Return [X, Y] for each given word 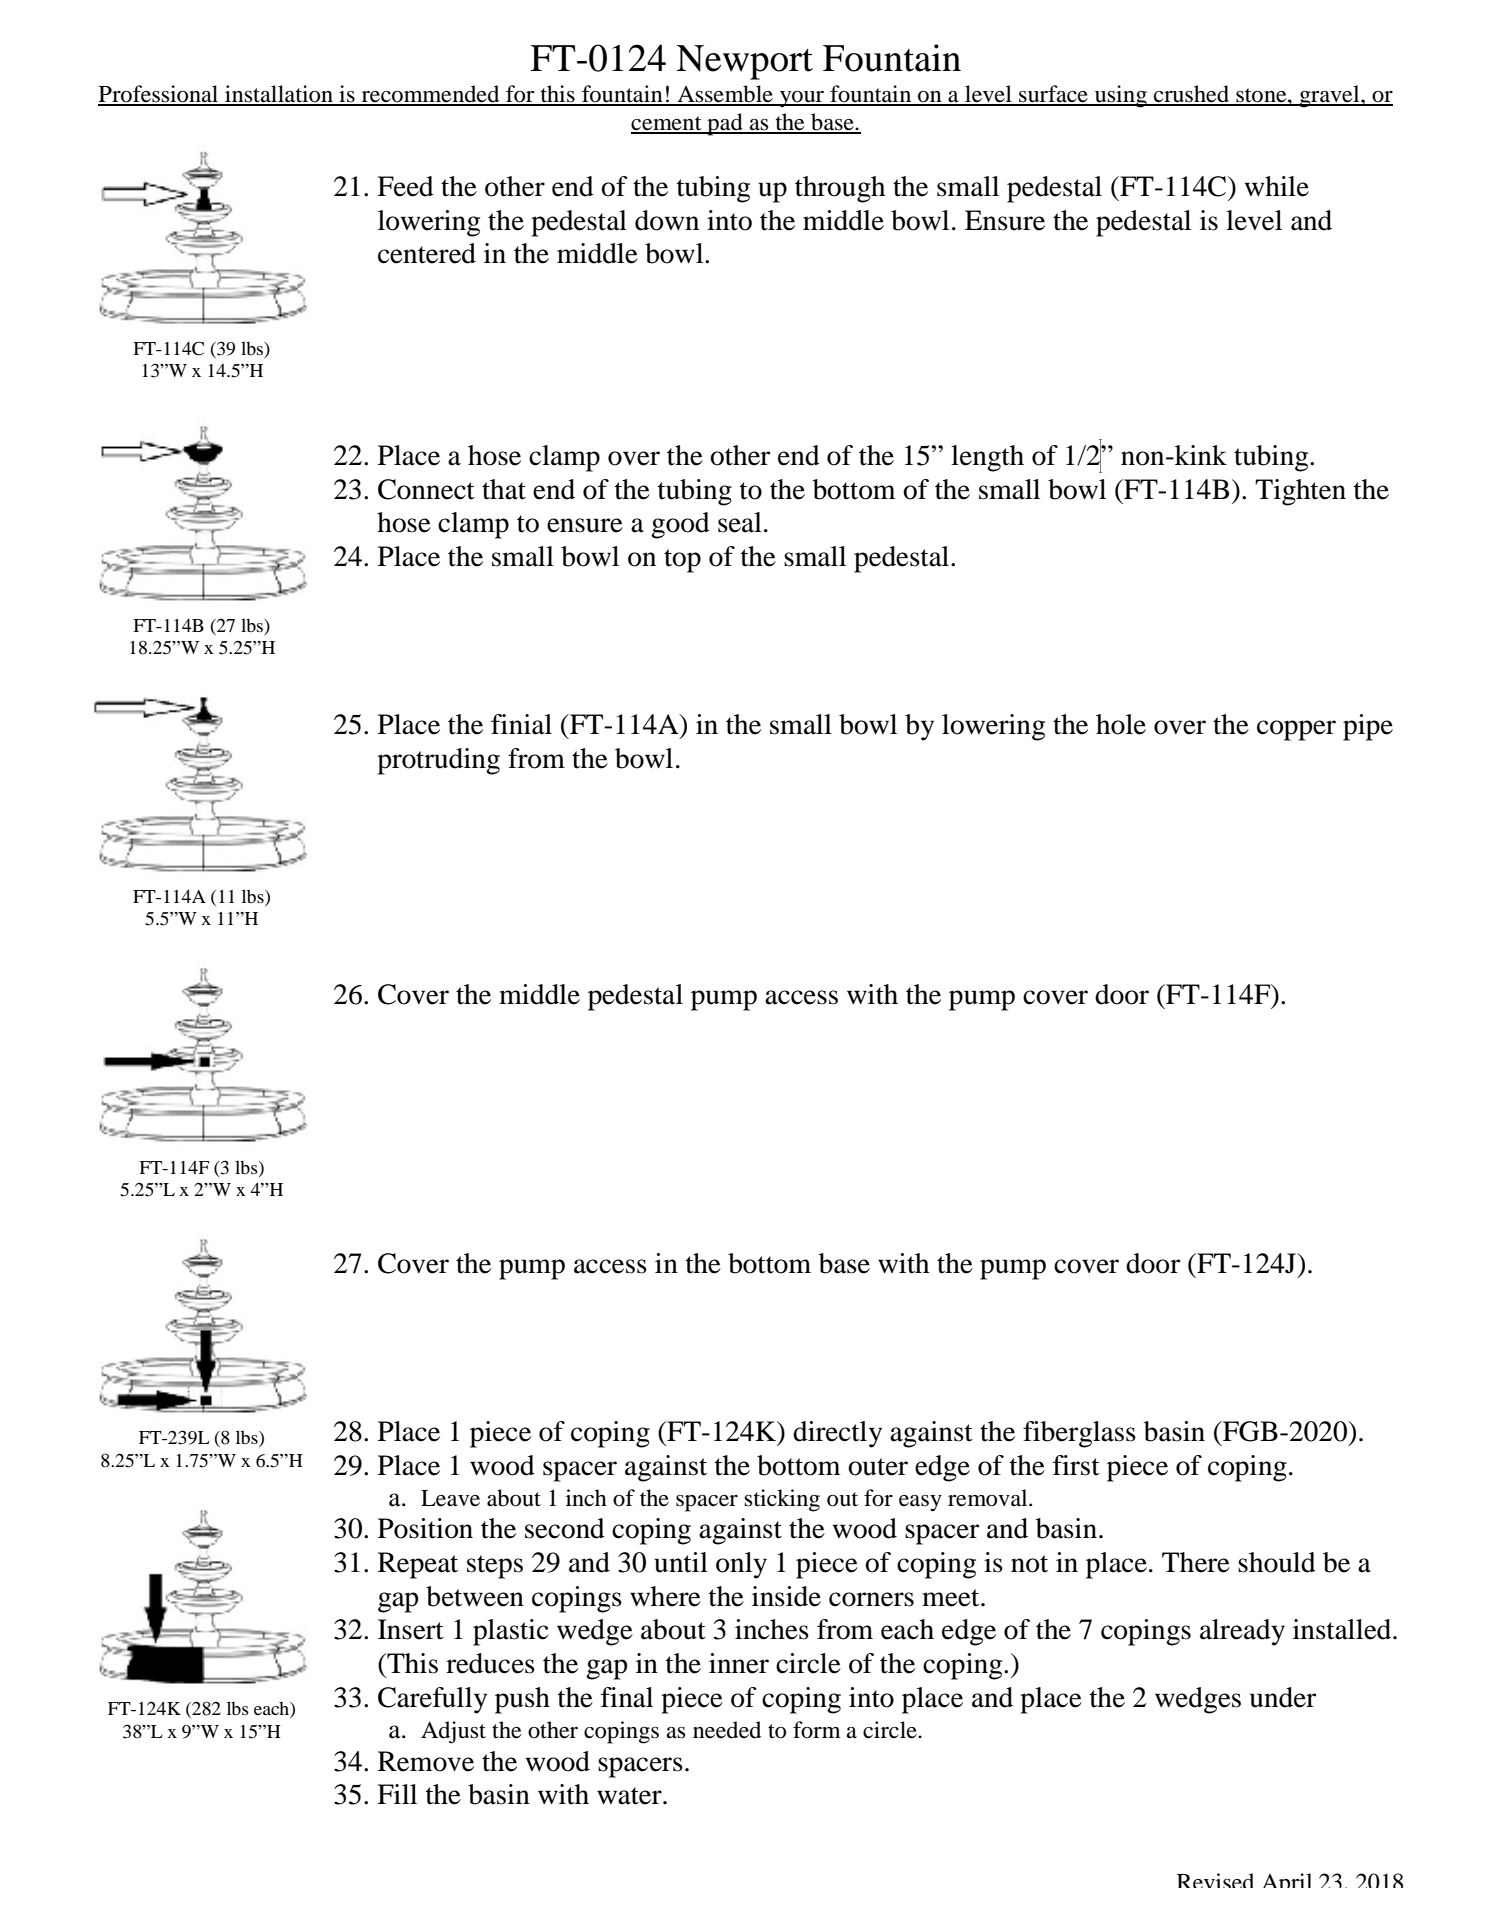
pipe [1368, 727]
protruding [438, 761]
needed [727, 1730]
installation [279, 95]
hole [1121, 724]
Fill [397, 1794]
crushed [1191, 95]
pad [725, 124]
